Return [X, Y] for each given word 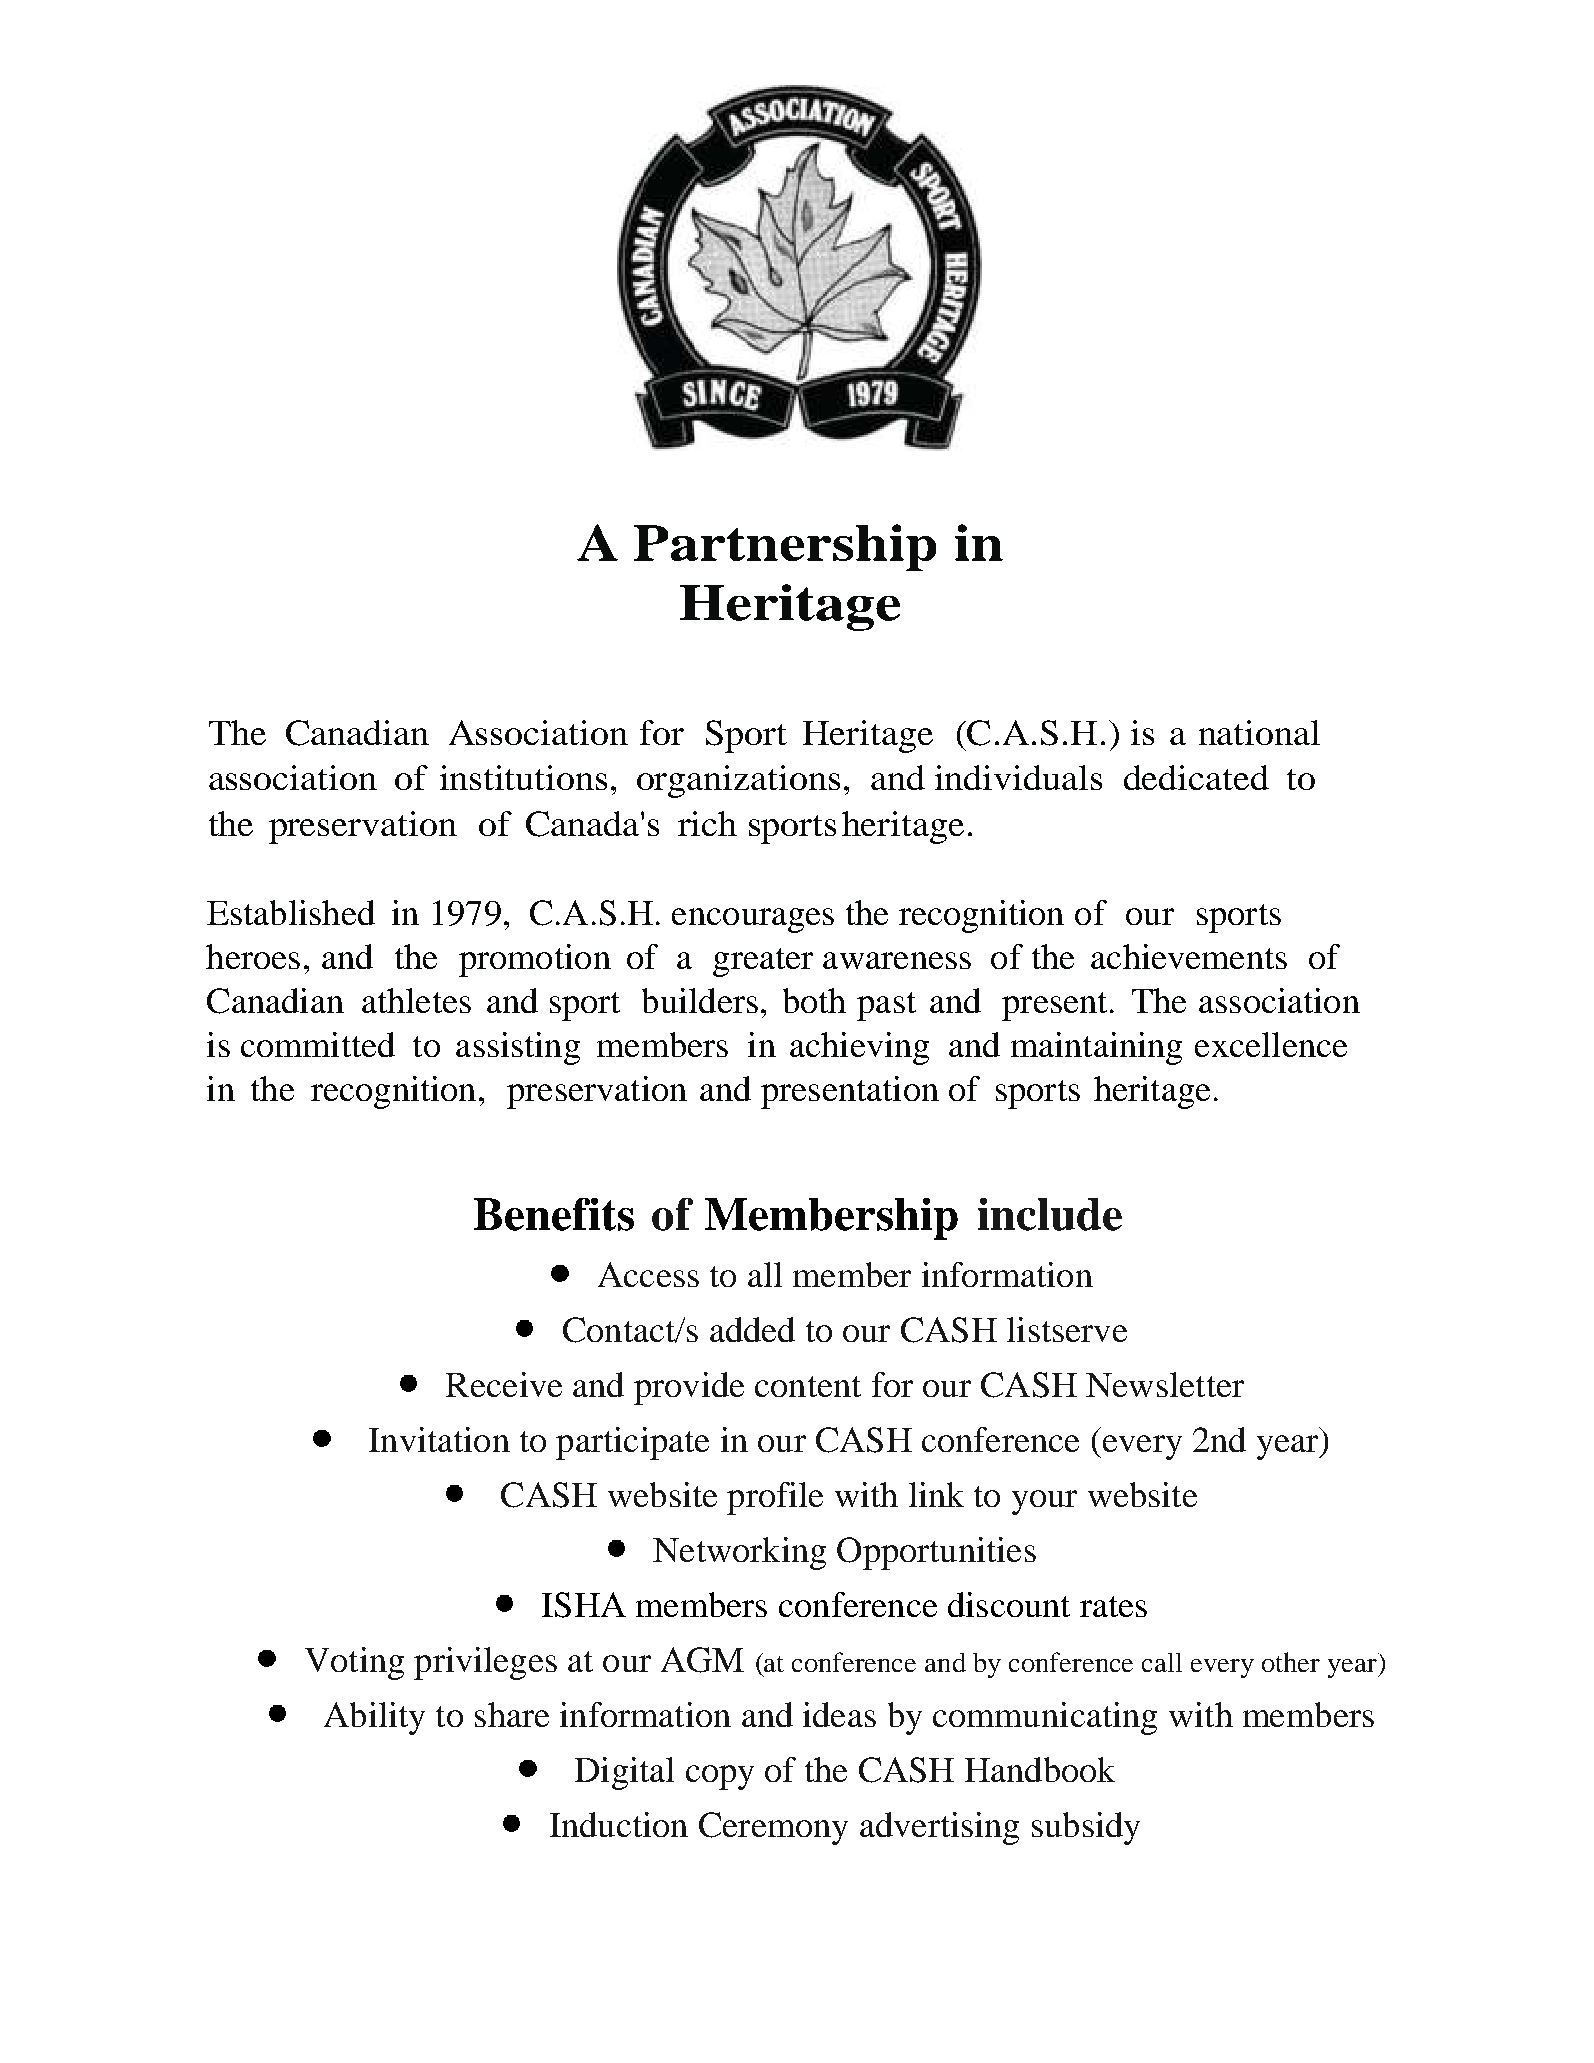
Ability [374, 1718]
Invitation [439, 1439]
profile [775, 1498]
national [1259, 732]
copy [720, 1777]
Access [648, 1274]
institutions [523, 777]
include [1050, 1214]
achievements [1189, 956]
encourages [753, 920]
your [1044, 1502]
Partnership [785, 547]
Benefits [554, 1214]
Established [291, 912]
